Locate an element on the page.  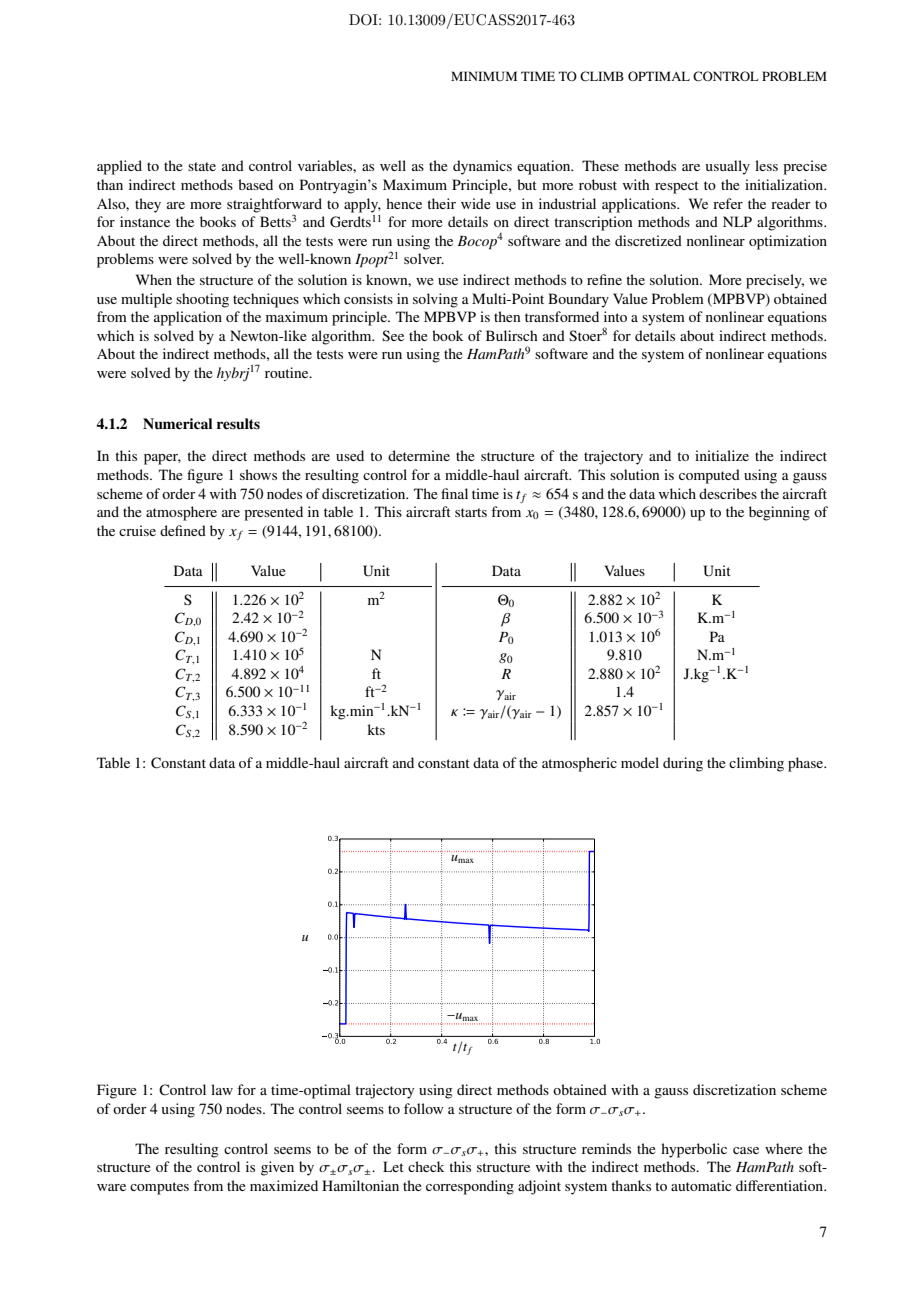
Numerical is located at coordinates (177, 424).
